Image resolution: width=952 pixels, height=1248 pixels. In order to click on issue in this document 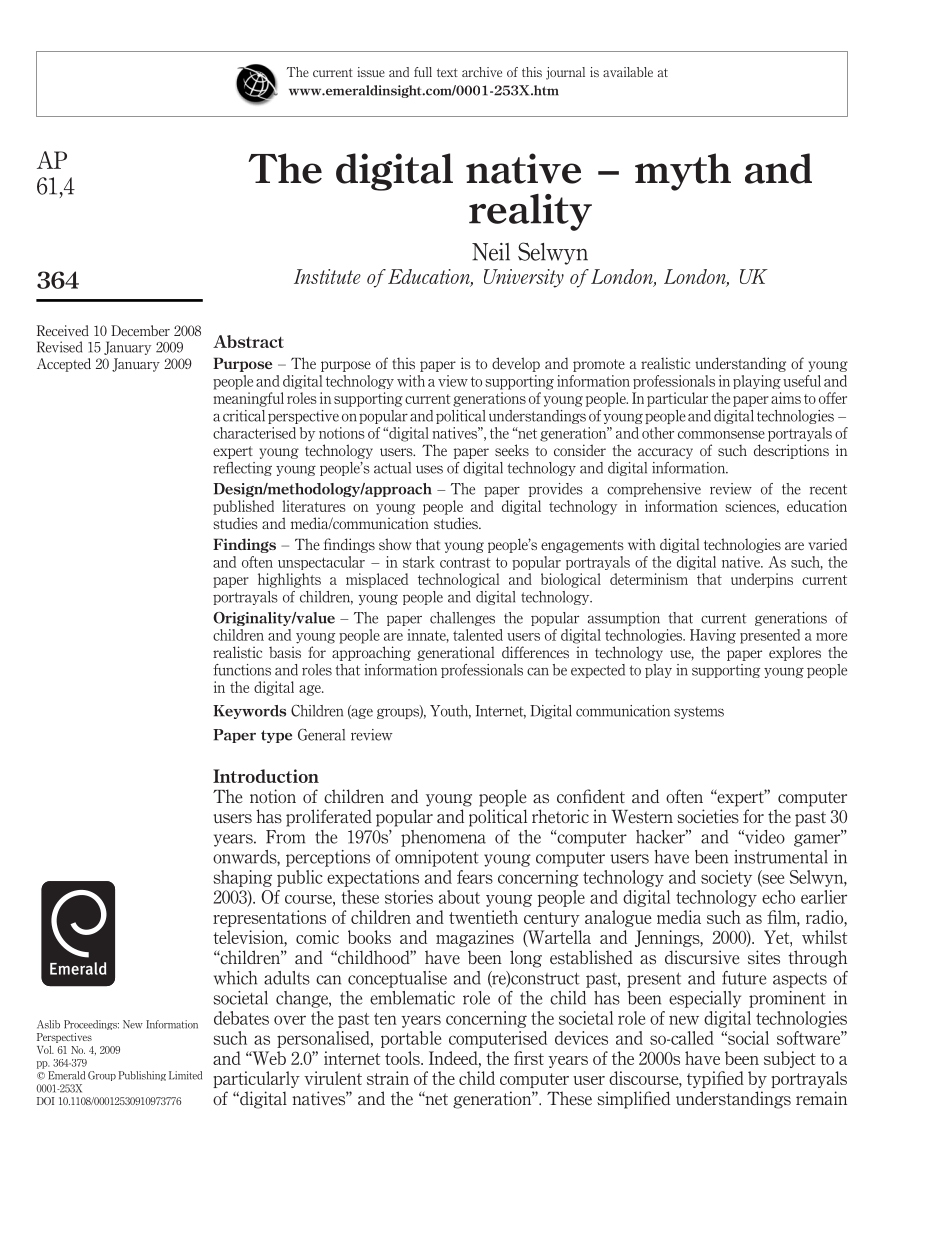, I will do `click(371, 72)`.
